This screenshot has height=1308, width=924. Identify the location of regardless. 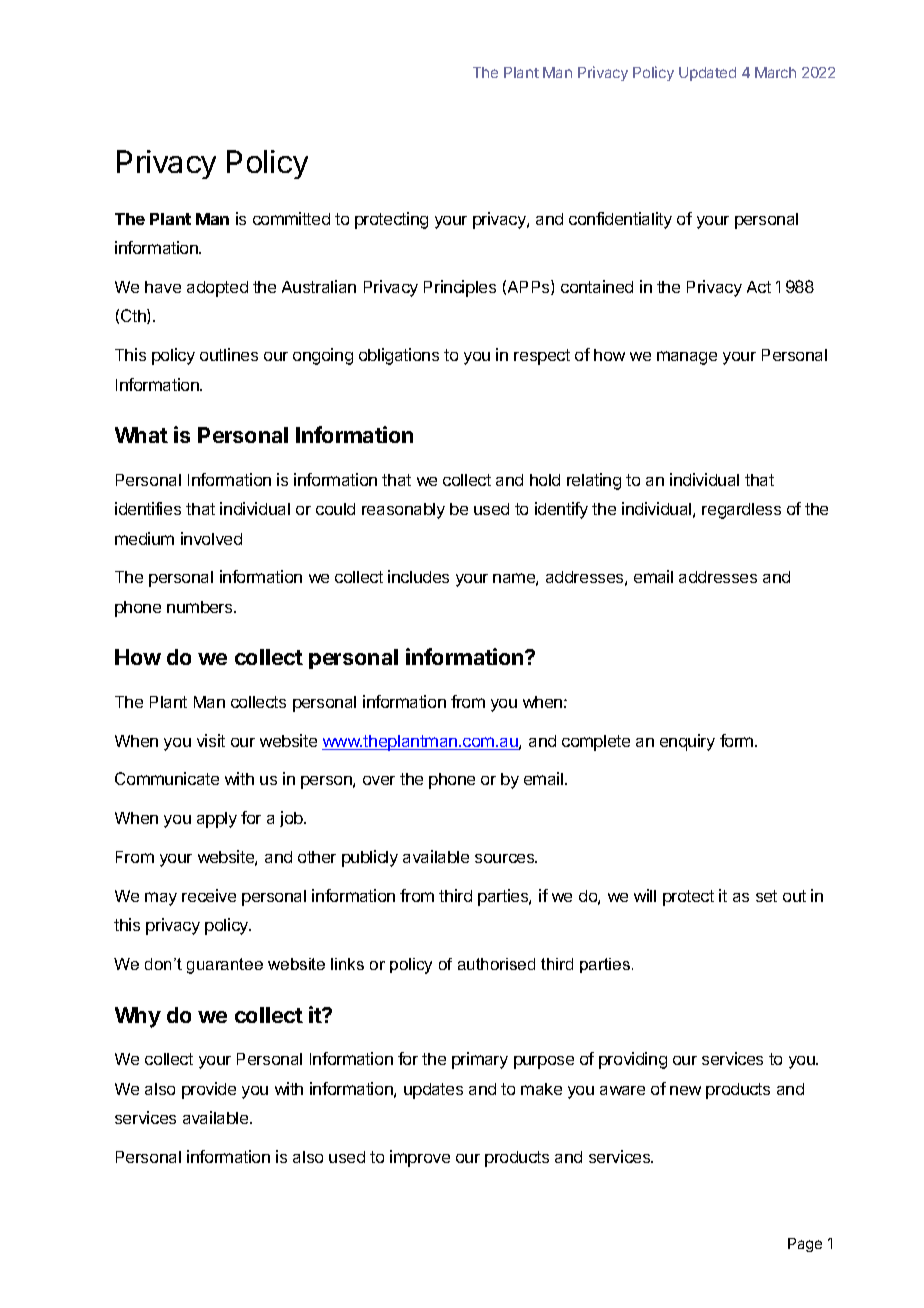
(741, 511).
